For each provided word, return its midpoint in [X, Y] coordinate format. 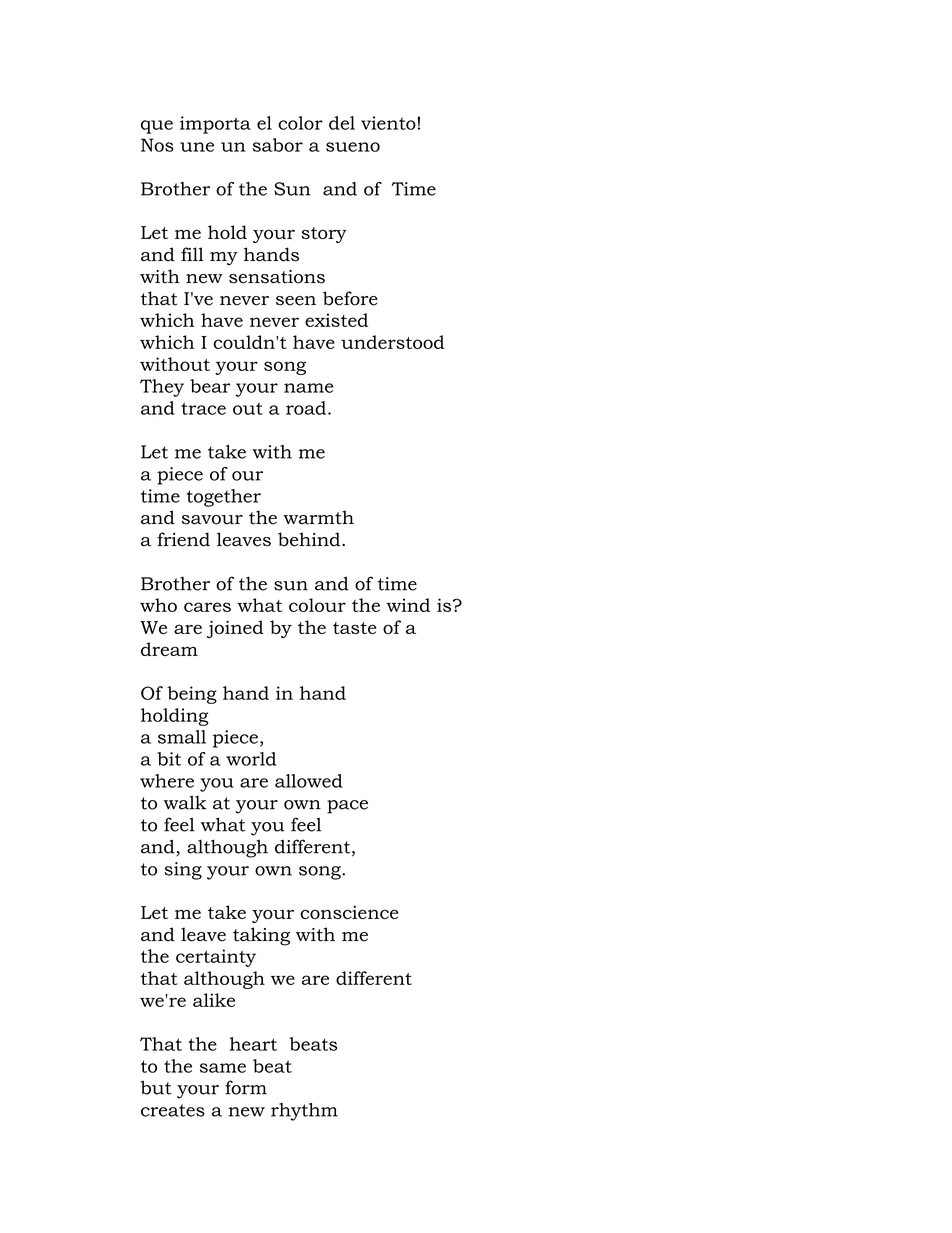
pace [347, 807]
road [306, 408]
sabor [278, 145]
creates [173, 1110]
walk [185, 802]
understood [393, 342]
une [197, 147]
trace [203, 408]
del [342, 123]
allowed [309, 781]
